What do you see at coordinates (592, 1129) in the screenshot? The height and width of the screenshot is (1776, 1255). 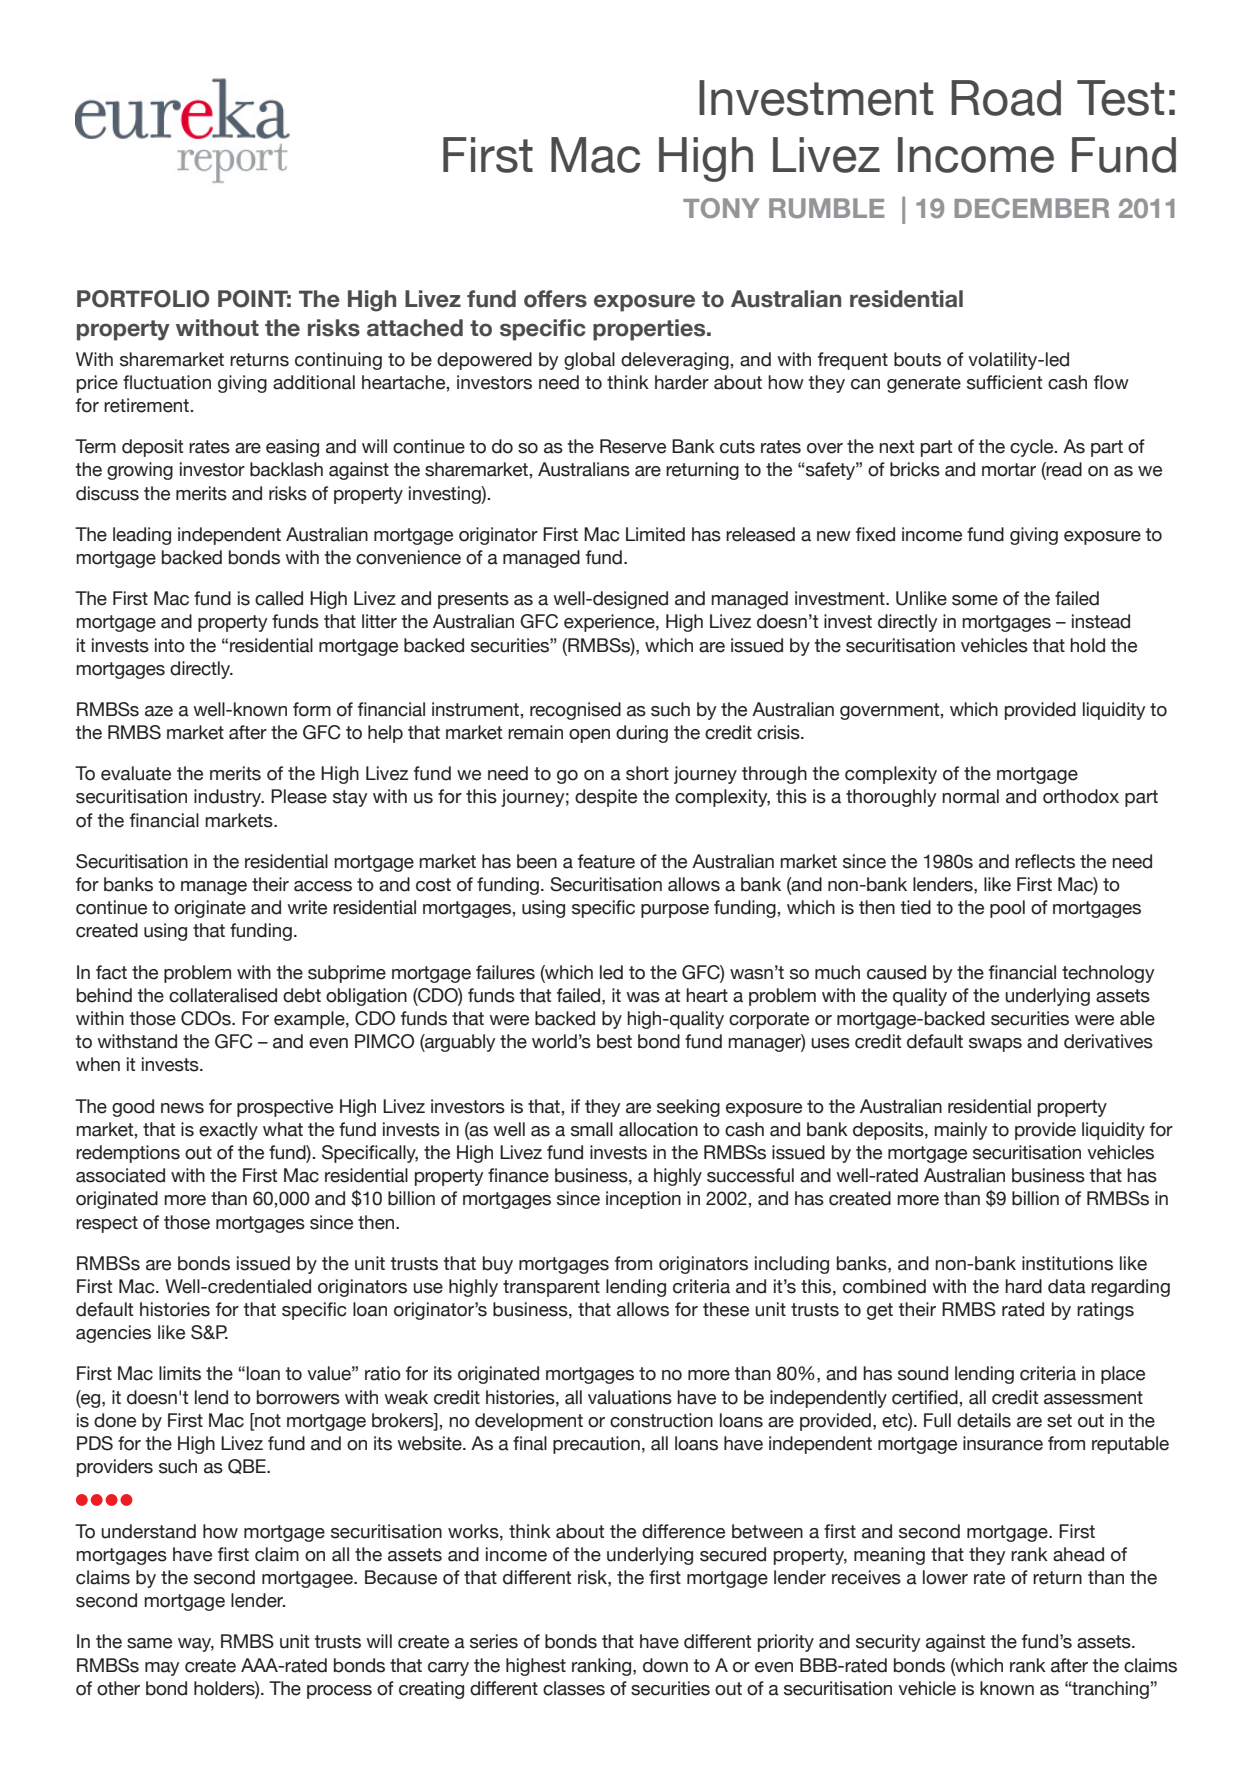 I see `small` at bounding box center [592, 1129].
